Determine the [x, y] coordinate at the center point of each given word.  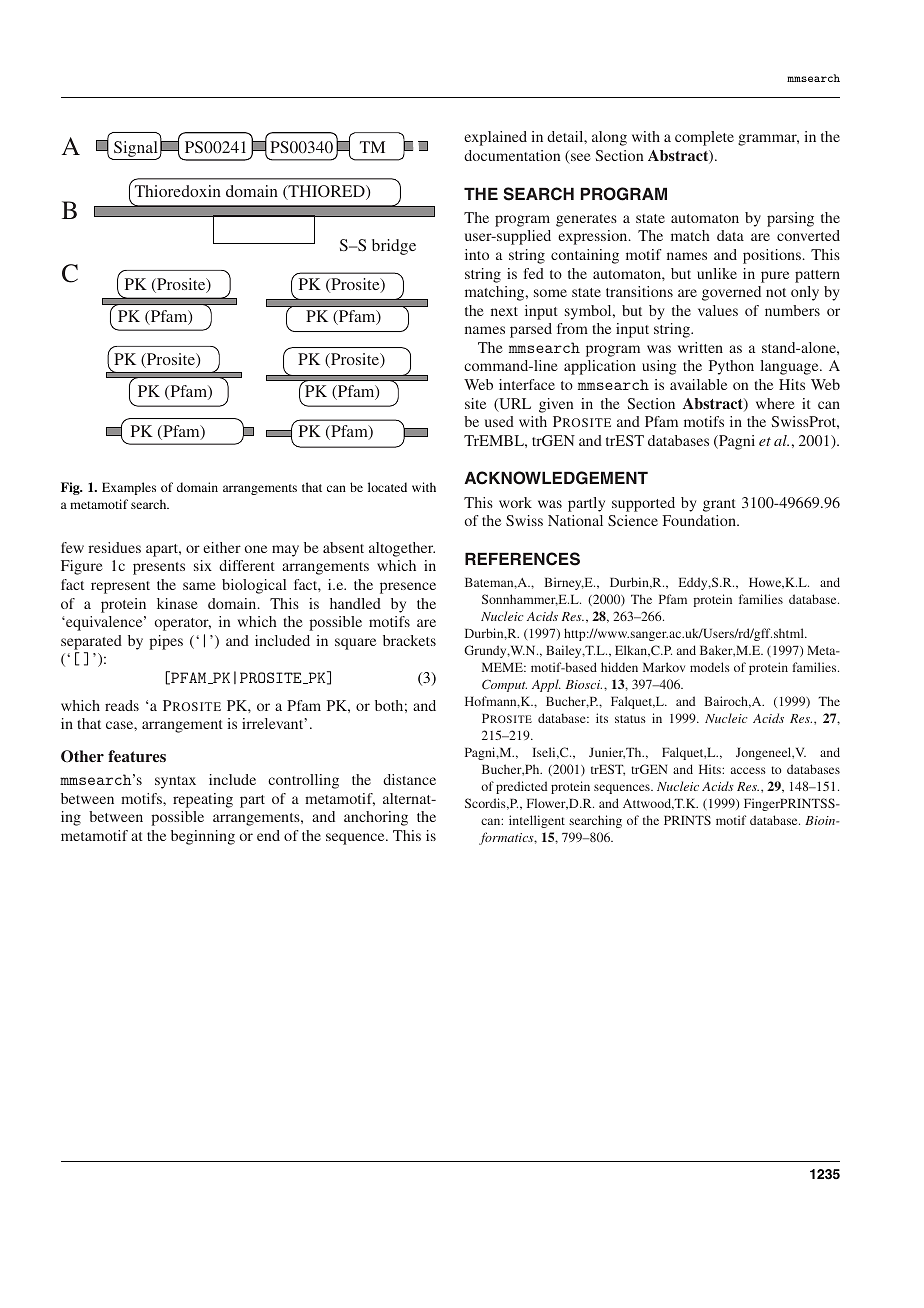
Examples [129, 488]
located [387, 487]
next [504, 311]
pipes [166, 642]
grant [719, 505]
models [710, 667]
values [718, 310]
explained [495, 138]
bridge [394, 247]
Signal [136, 150]
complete [704, 138]
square [355, 644]
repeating [203, 800]
